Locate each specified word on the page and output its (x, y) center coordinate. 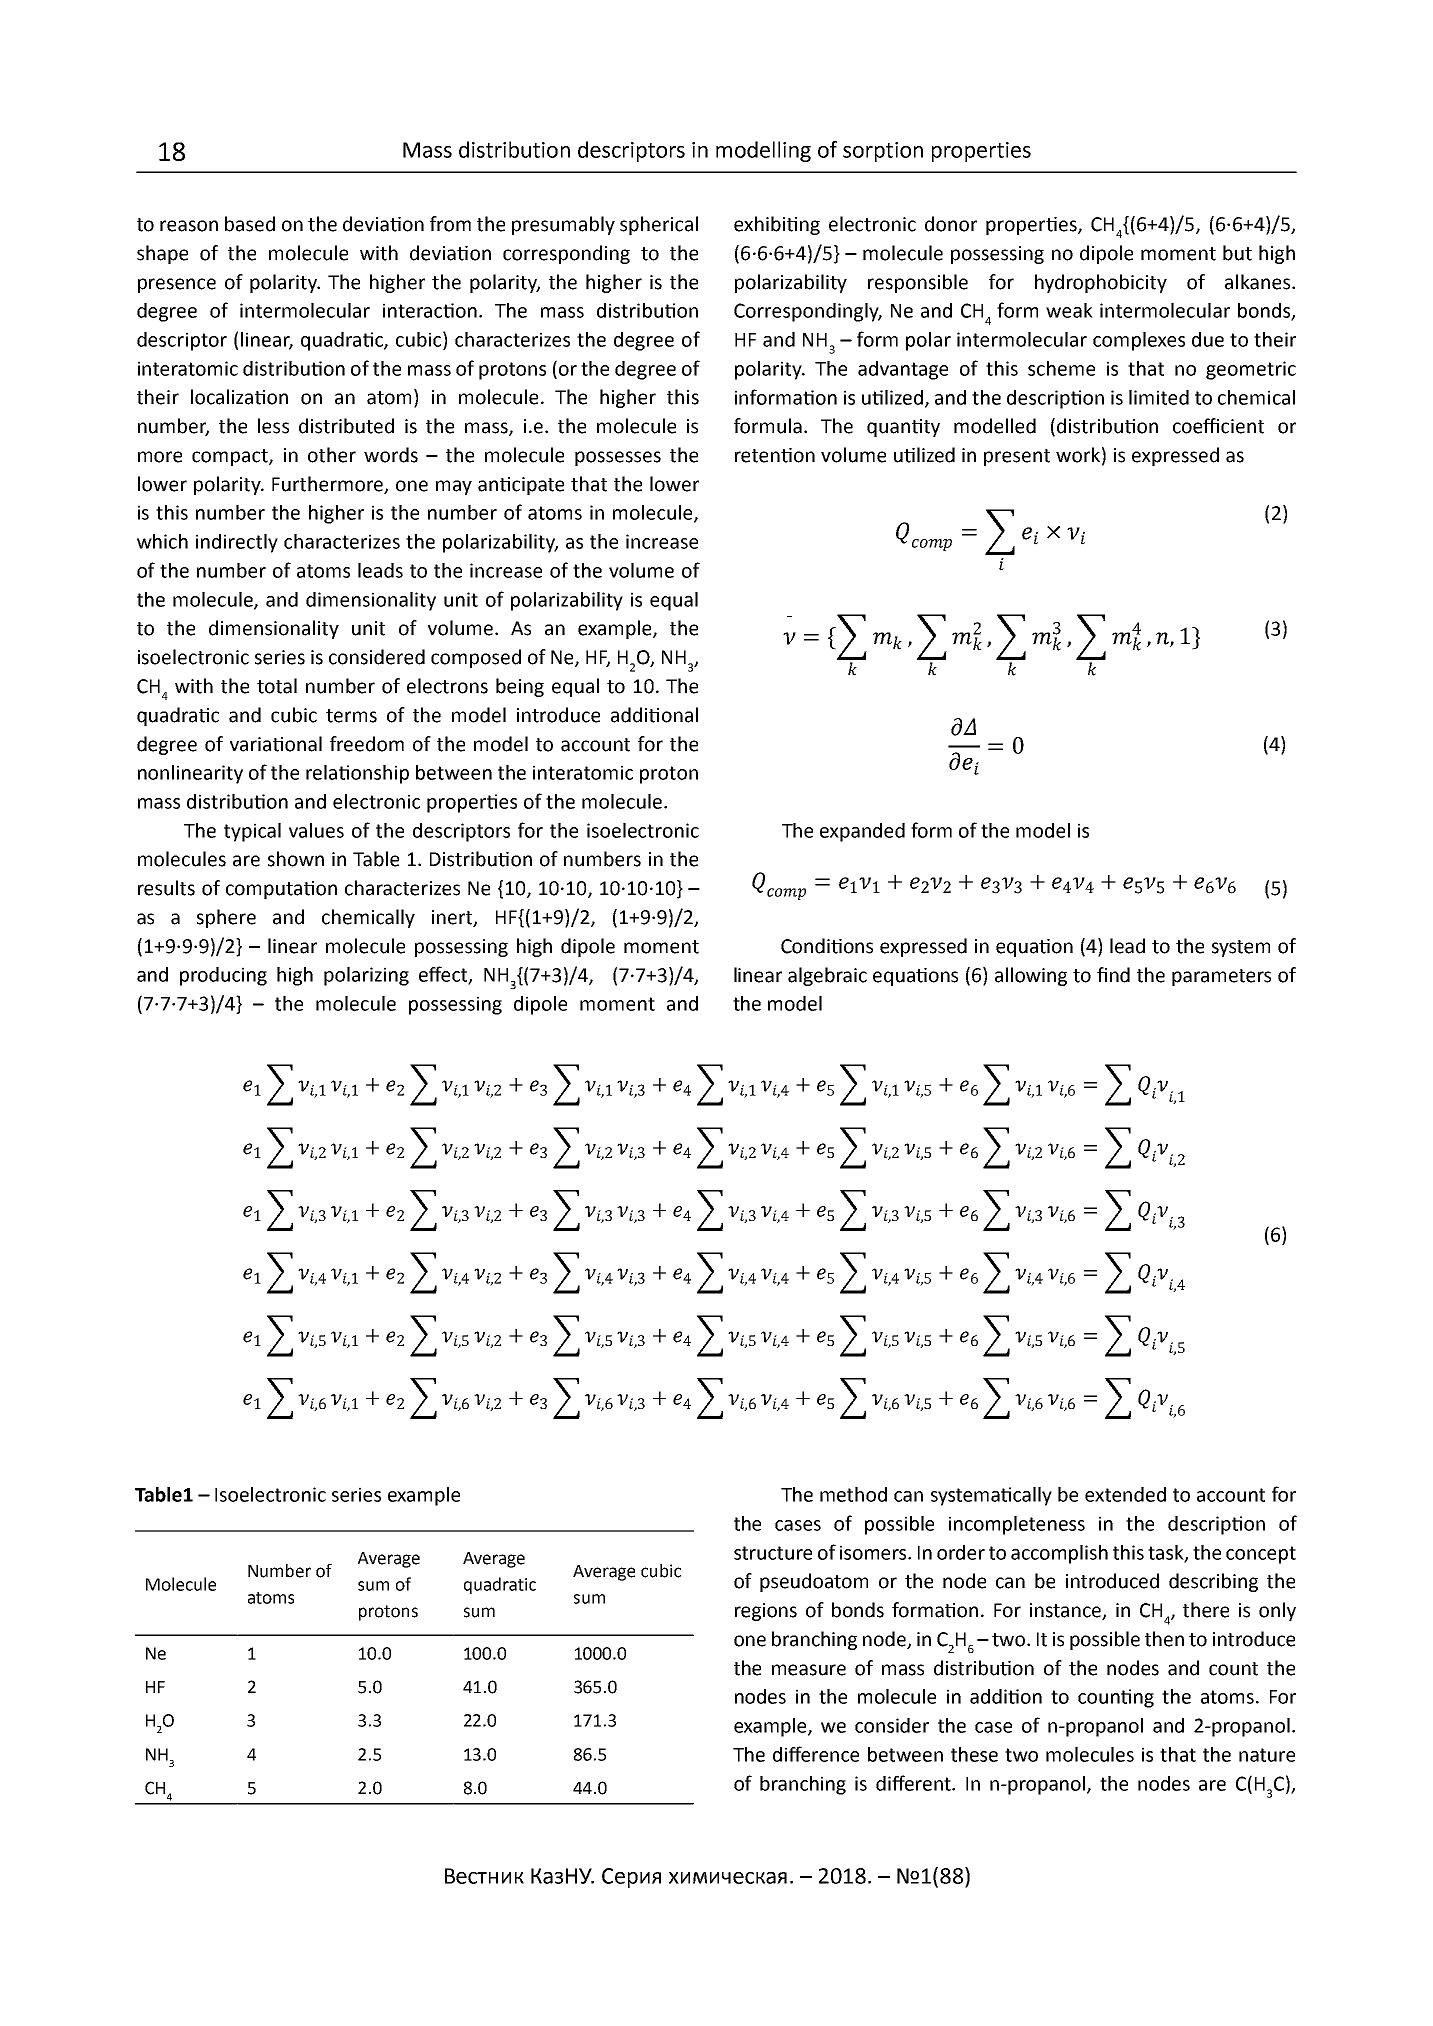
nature (1267, 1755)
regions (766, 1612)
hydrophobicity (1101, 283)
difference (816, 1754)
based (250, 224)
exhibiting (777, 225)
